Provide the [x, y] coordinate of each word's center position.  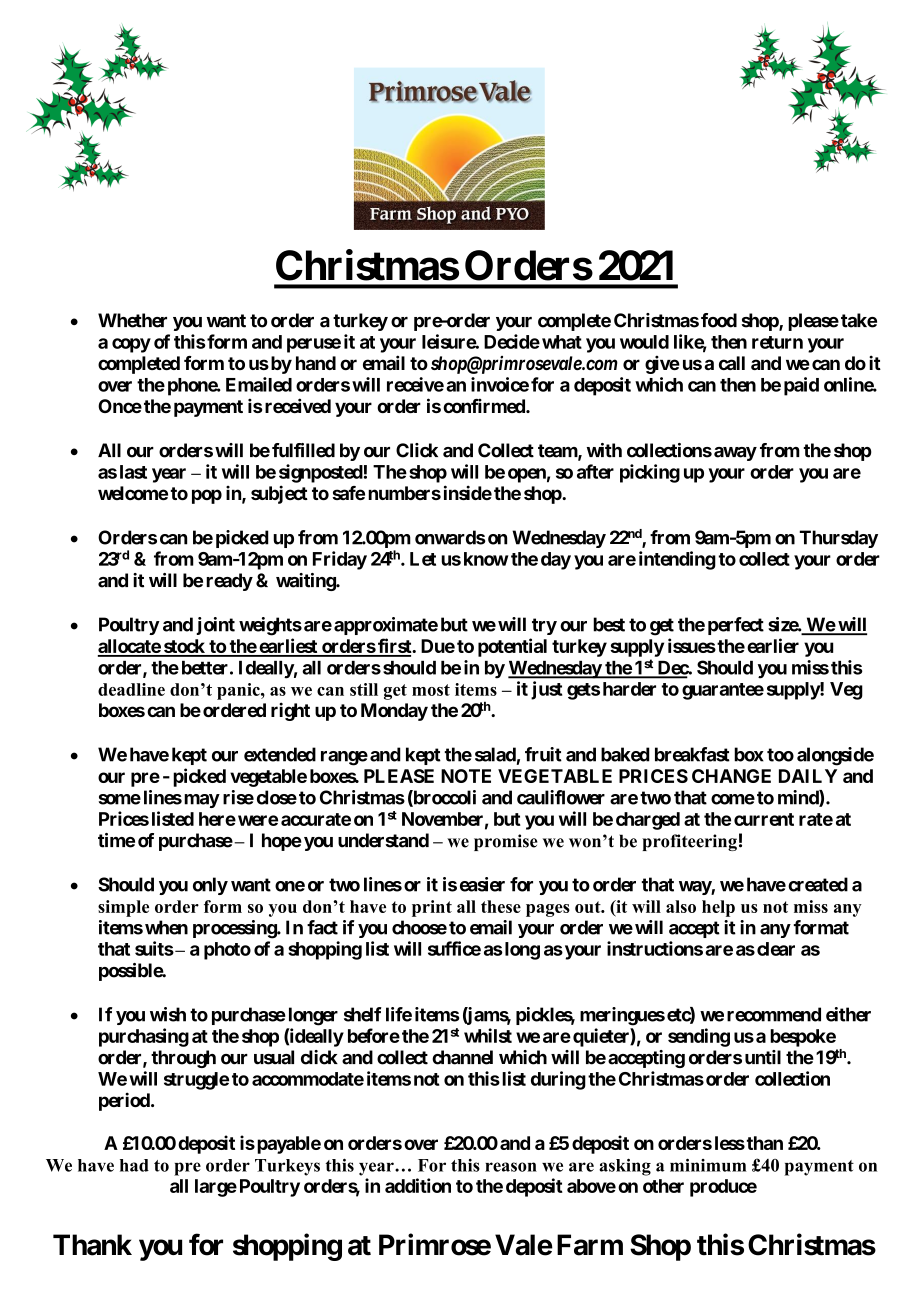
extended [280, 754]
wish [168, 1014]
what [562, 342]
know [486, 559]
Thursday [838, 539]
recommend [774, 1014]
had [134, 1165]
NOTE [466, 776]
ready [229, 582]
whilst [488, 1035]
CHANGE [731, 776]
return [777, 342]
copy [131, 345]
